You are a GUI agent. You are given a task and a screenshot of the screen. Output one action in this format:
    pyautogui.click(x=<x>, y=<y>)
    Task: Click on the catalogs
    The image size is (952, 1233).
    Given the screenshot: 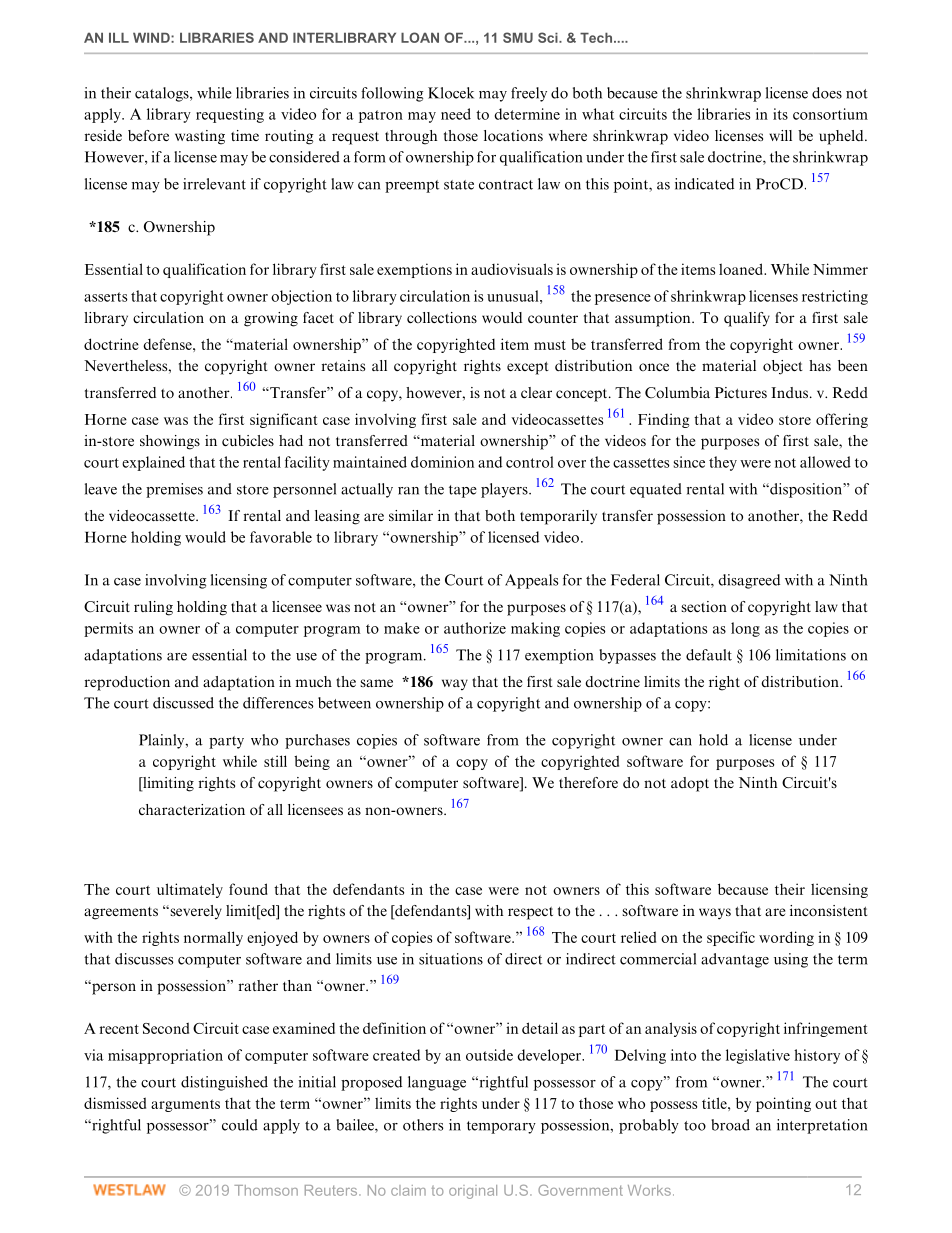 What is the action you would take?
    pyautogui.click(x=163, y=94)
